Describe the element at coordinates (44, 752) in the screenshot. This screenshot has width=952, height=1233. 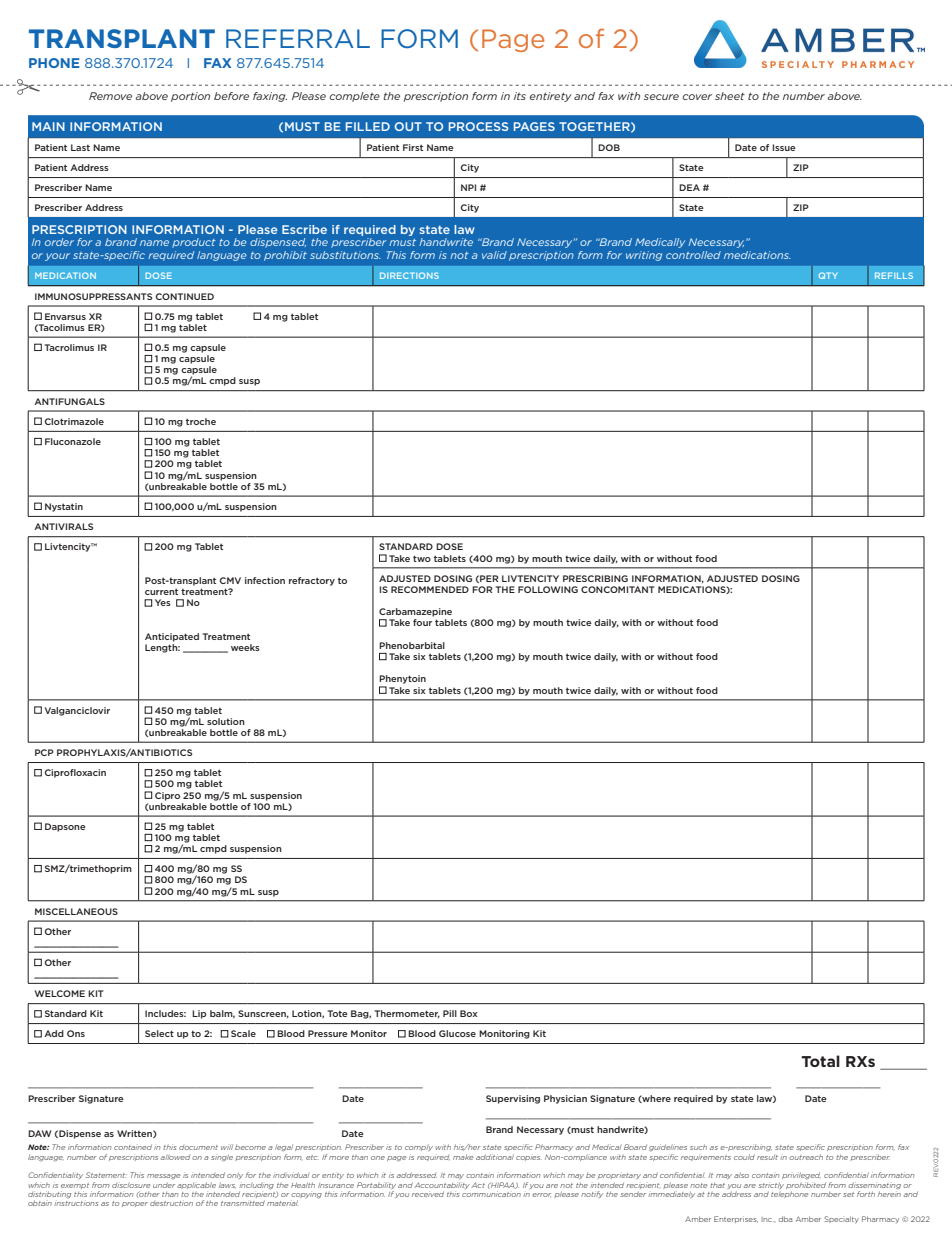
I see `PCP` at that location.
